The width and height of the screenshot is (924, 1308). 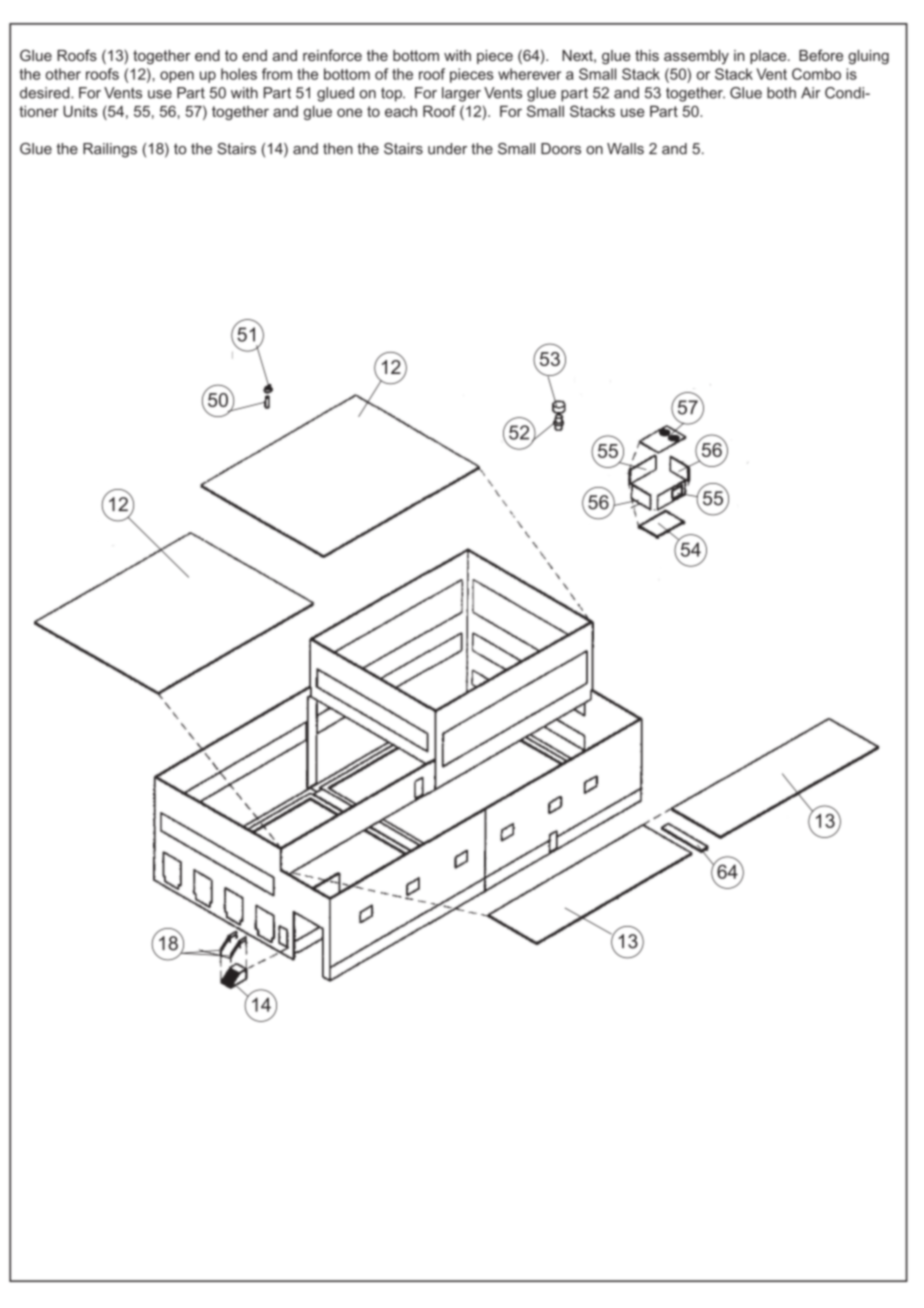 I want to click on this, so click(x=647, y=55).
